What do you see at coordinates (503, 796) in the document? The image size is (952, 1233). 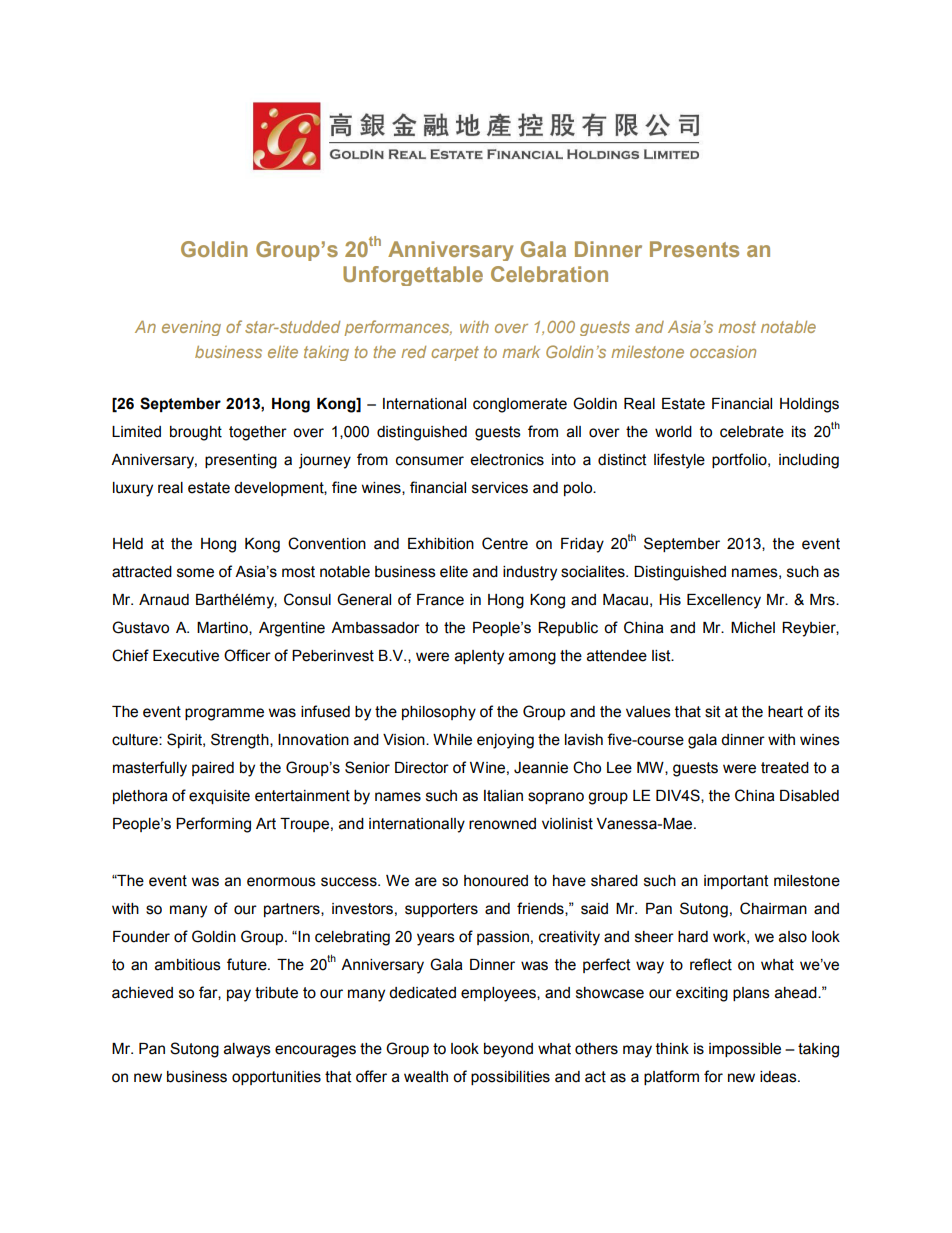 I see `Italian` at bounding box center [503, 796].
